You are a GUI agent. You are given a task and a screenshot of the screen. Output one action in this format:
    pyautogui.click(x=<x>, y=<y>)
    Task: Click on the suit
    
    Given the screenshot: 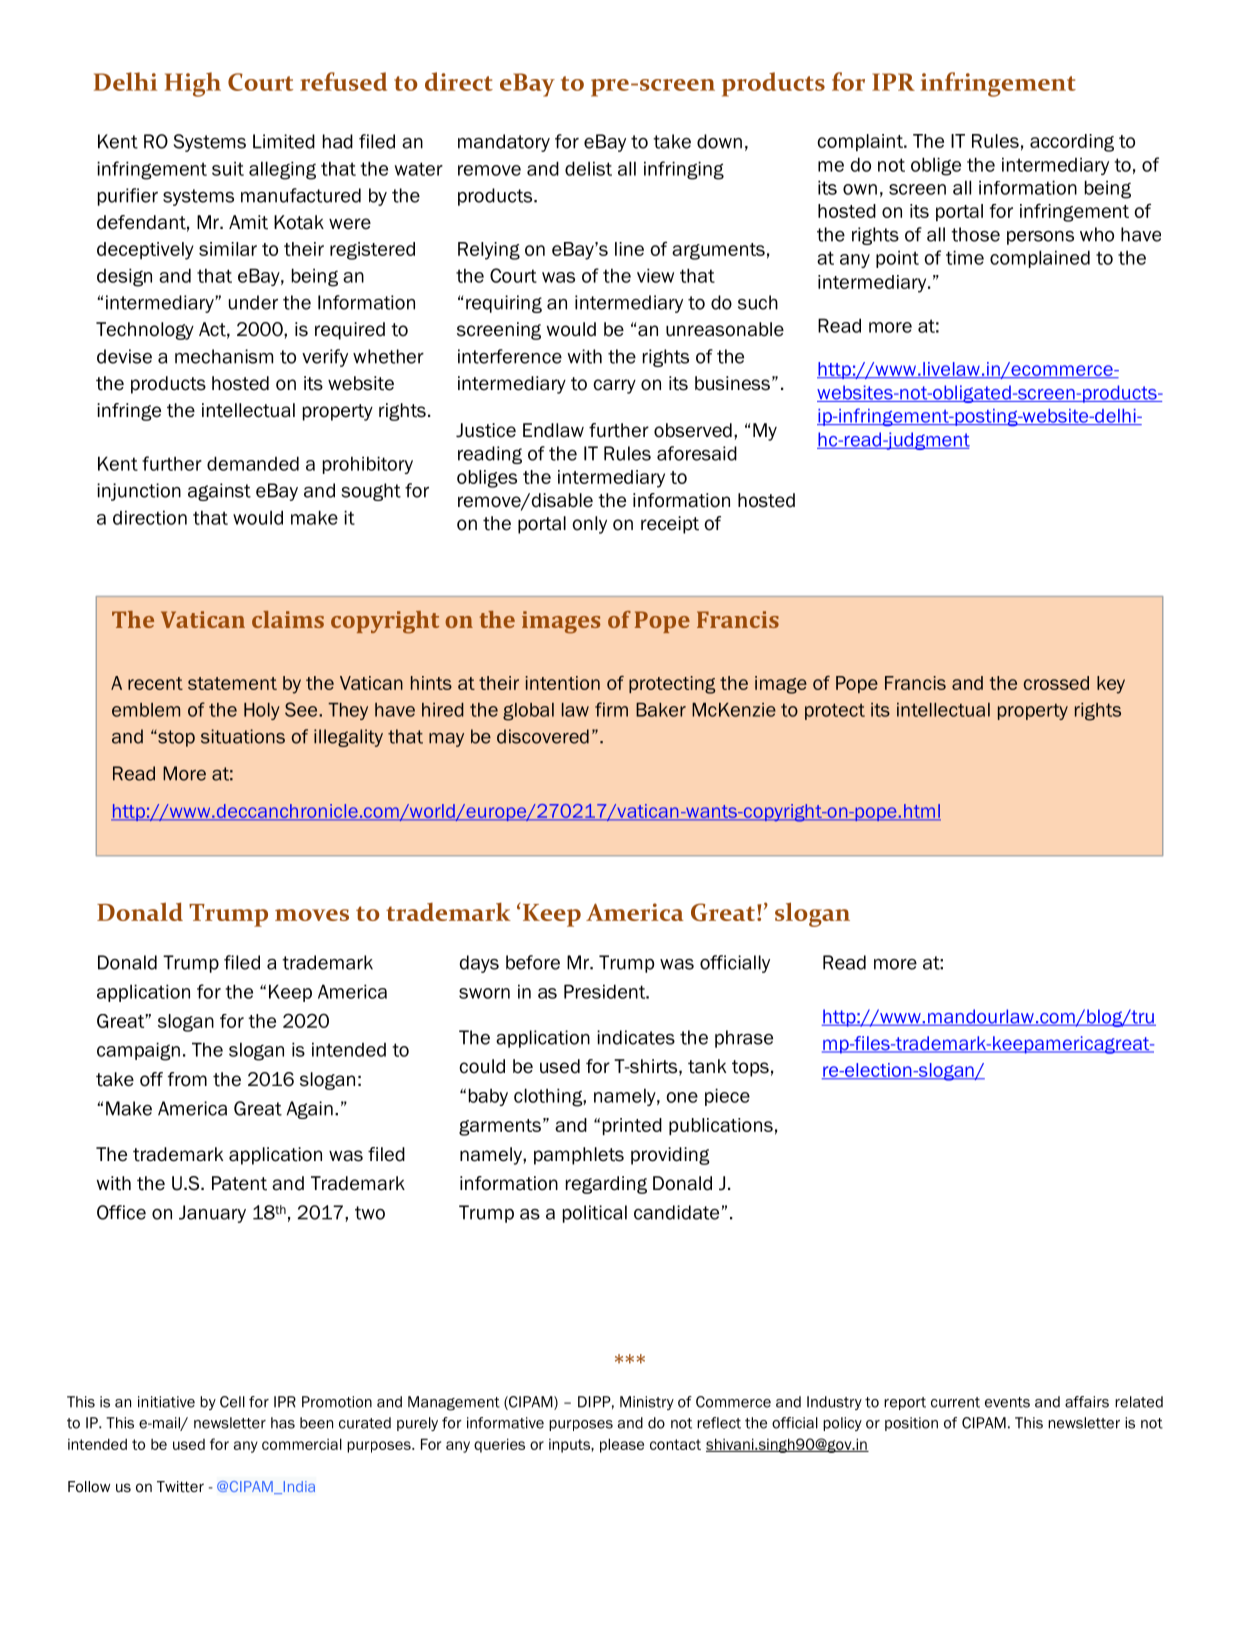 What is the action you would take?
    pyautogui.click(x=228, y=168)
